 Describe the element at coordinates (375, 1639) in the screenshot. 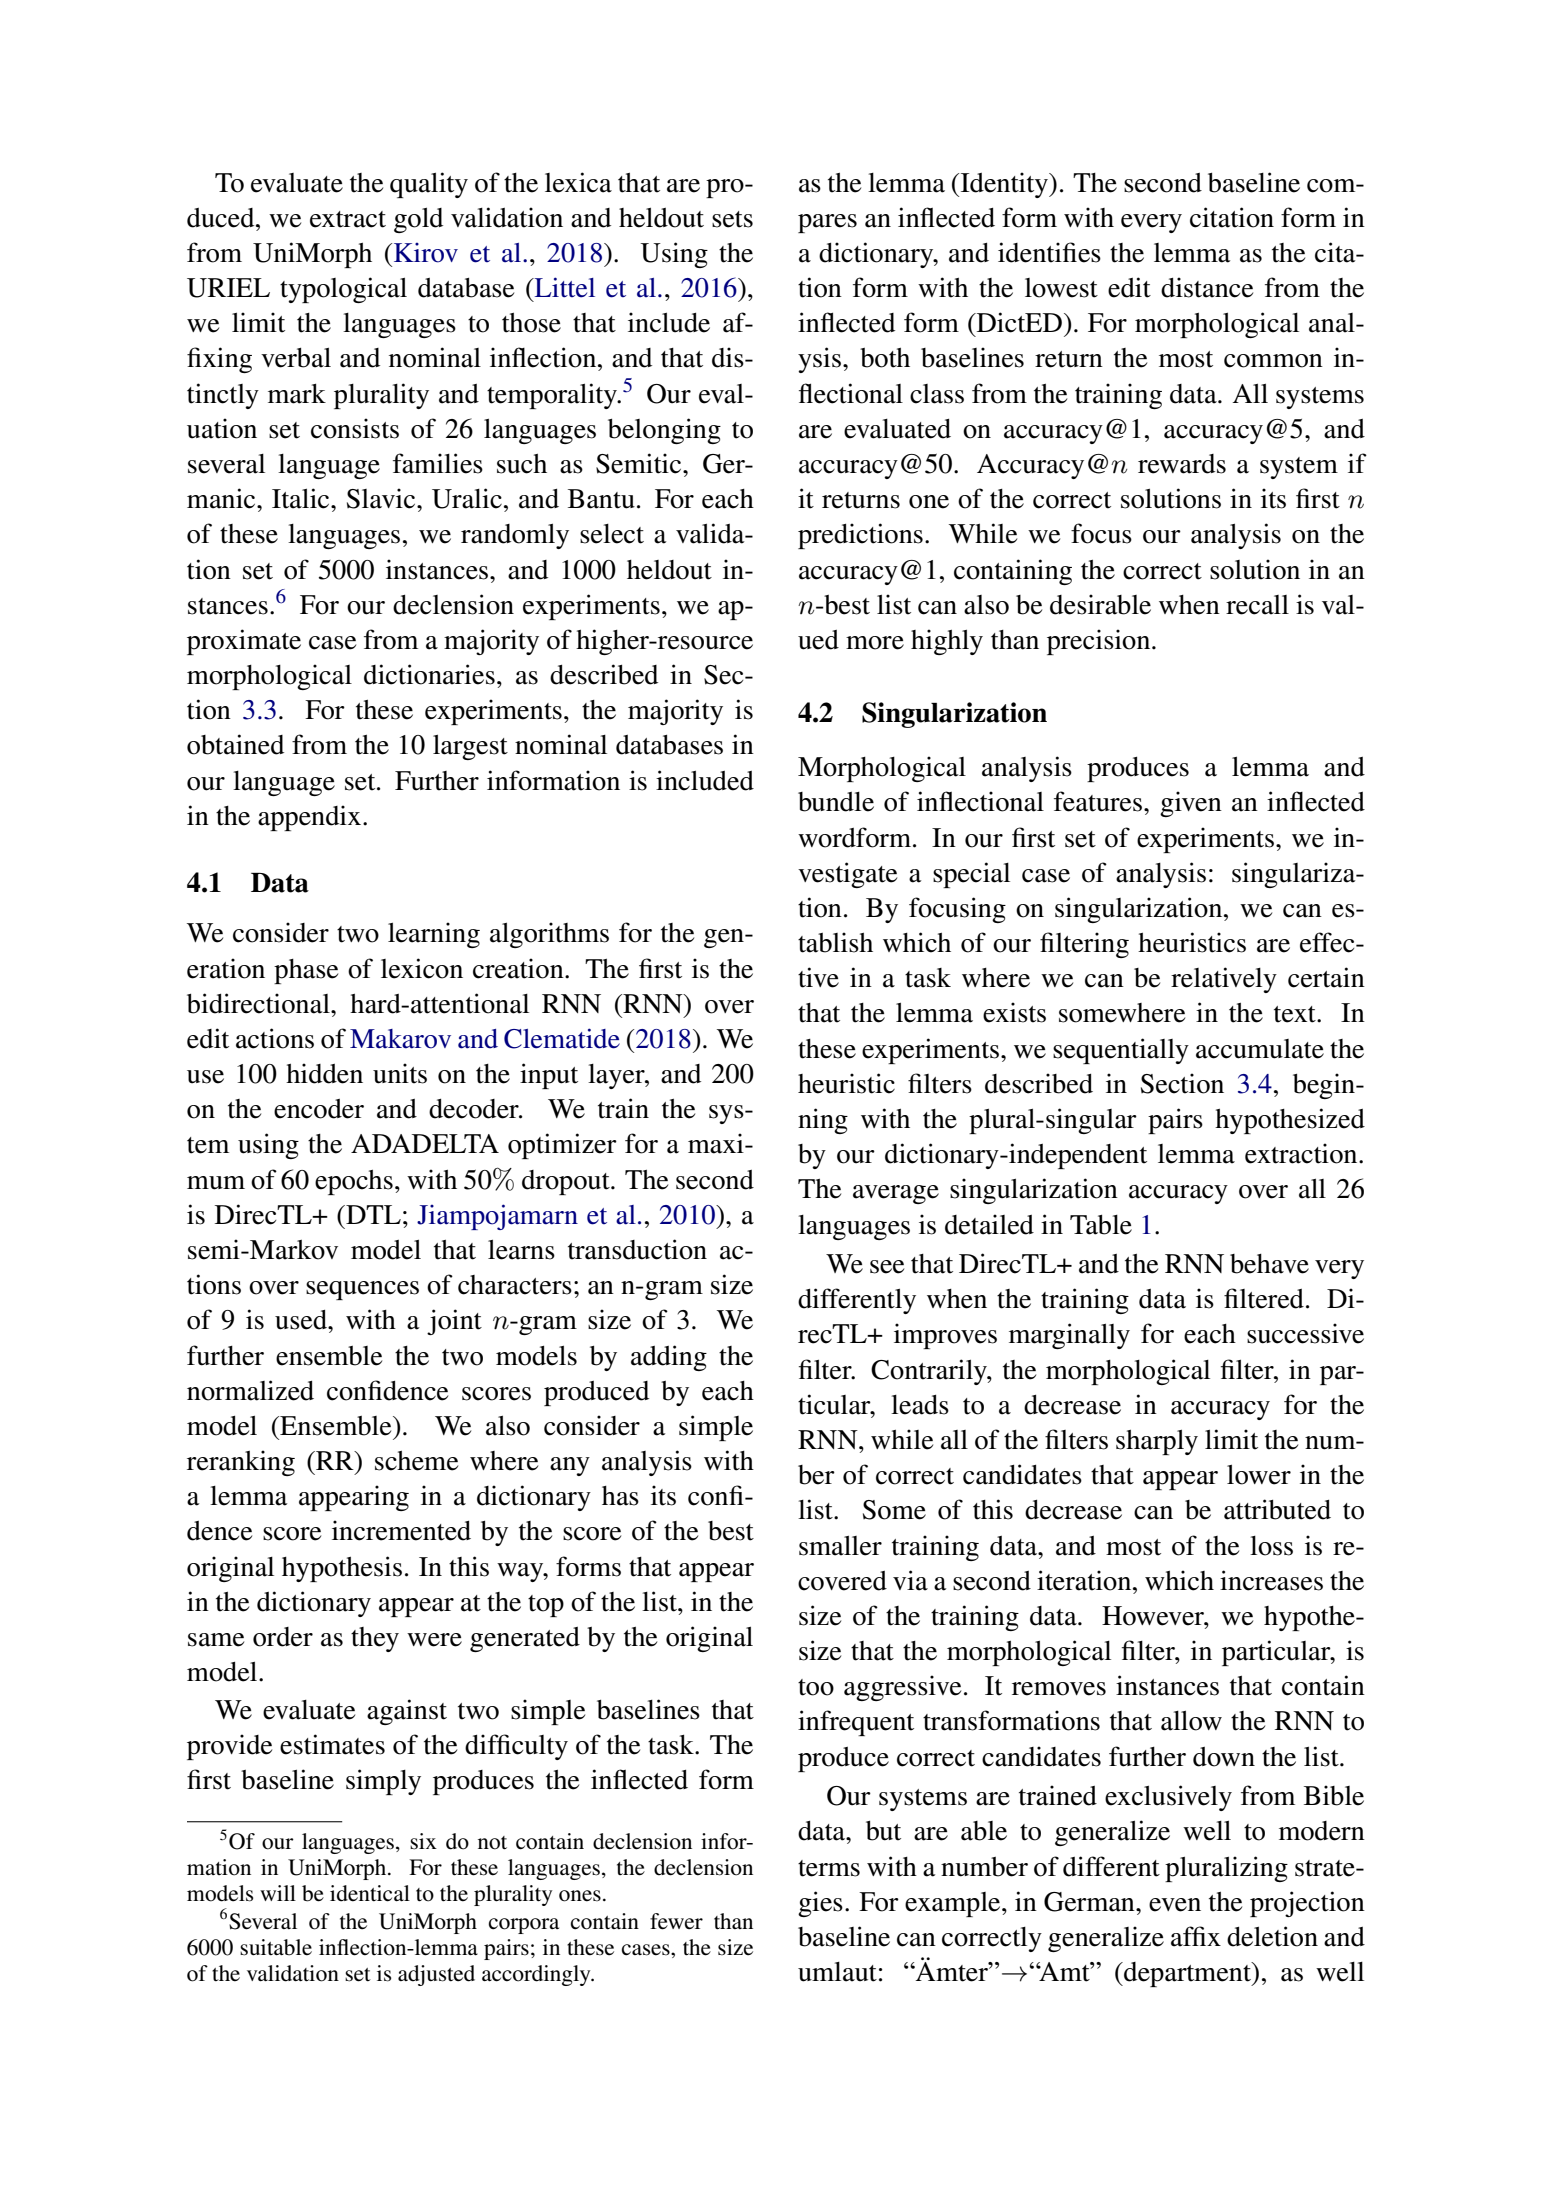

I see `they` at that location.
